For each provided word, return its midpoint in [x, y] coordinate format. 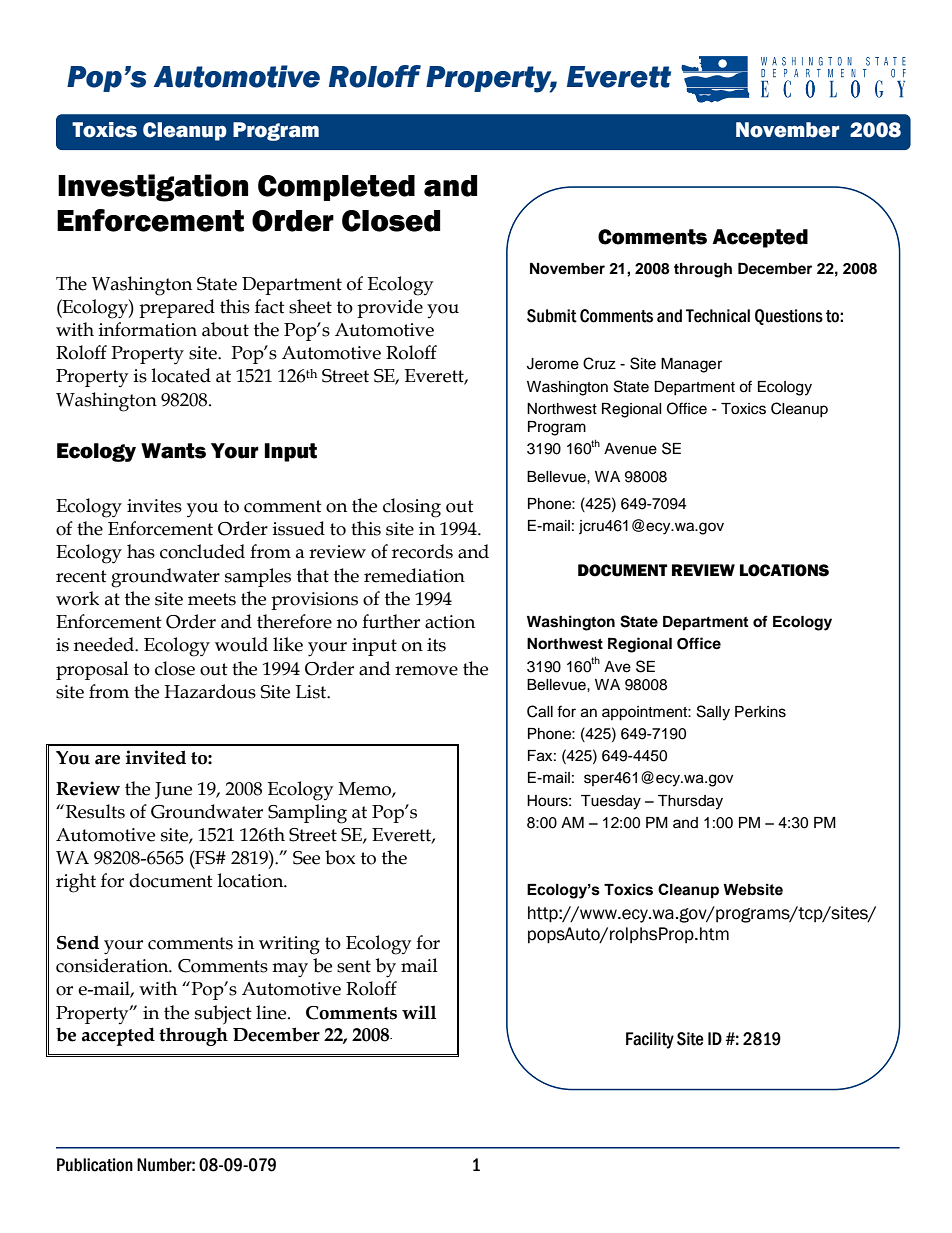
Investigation [153, 188]
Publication [95, 1165]
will [419, 1012]
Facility [650, 1040]
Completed [336, 188]
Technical [718, 316]
